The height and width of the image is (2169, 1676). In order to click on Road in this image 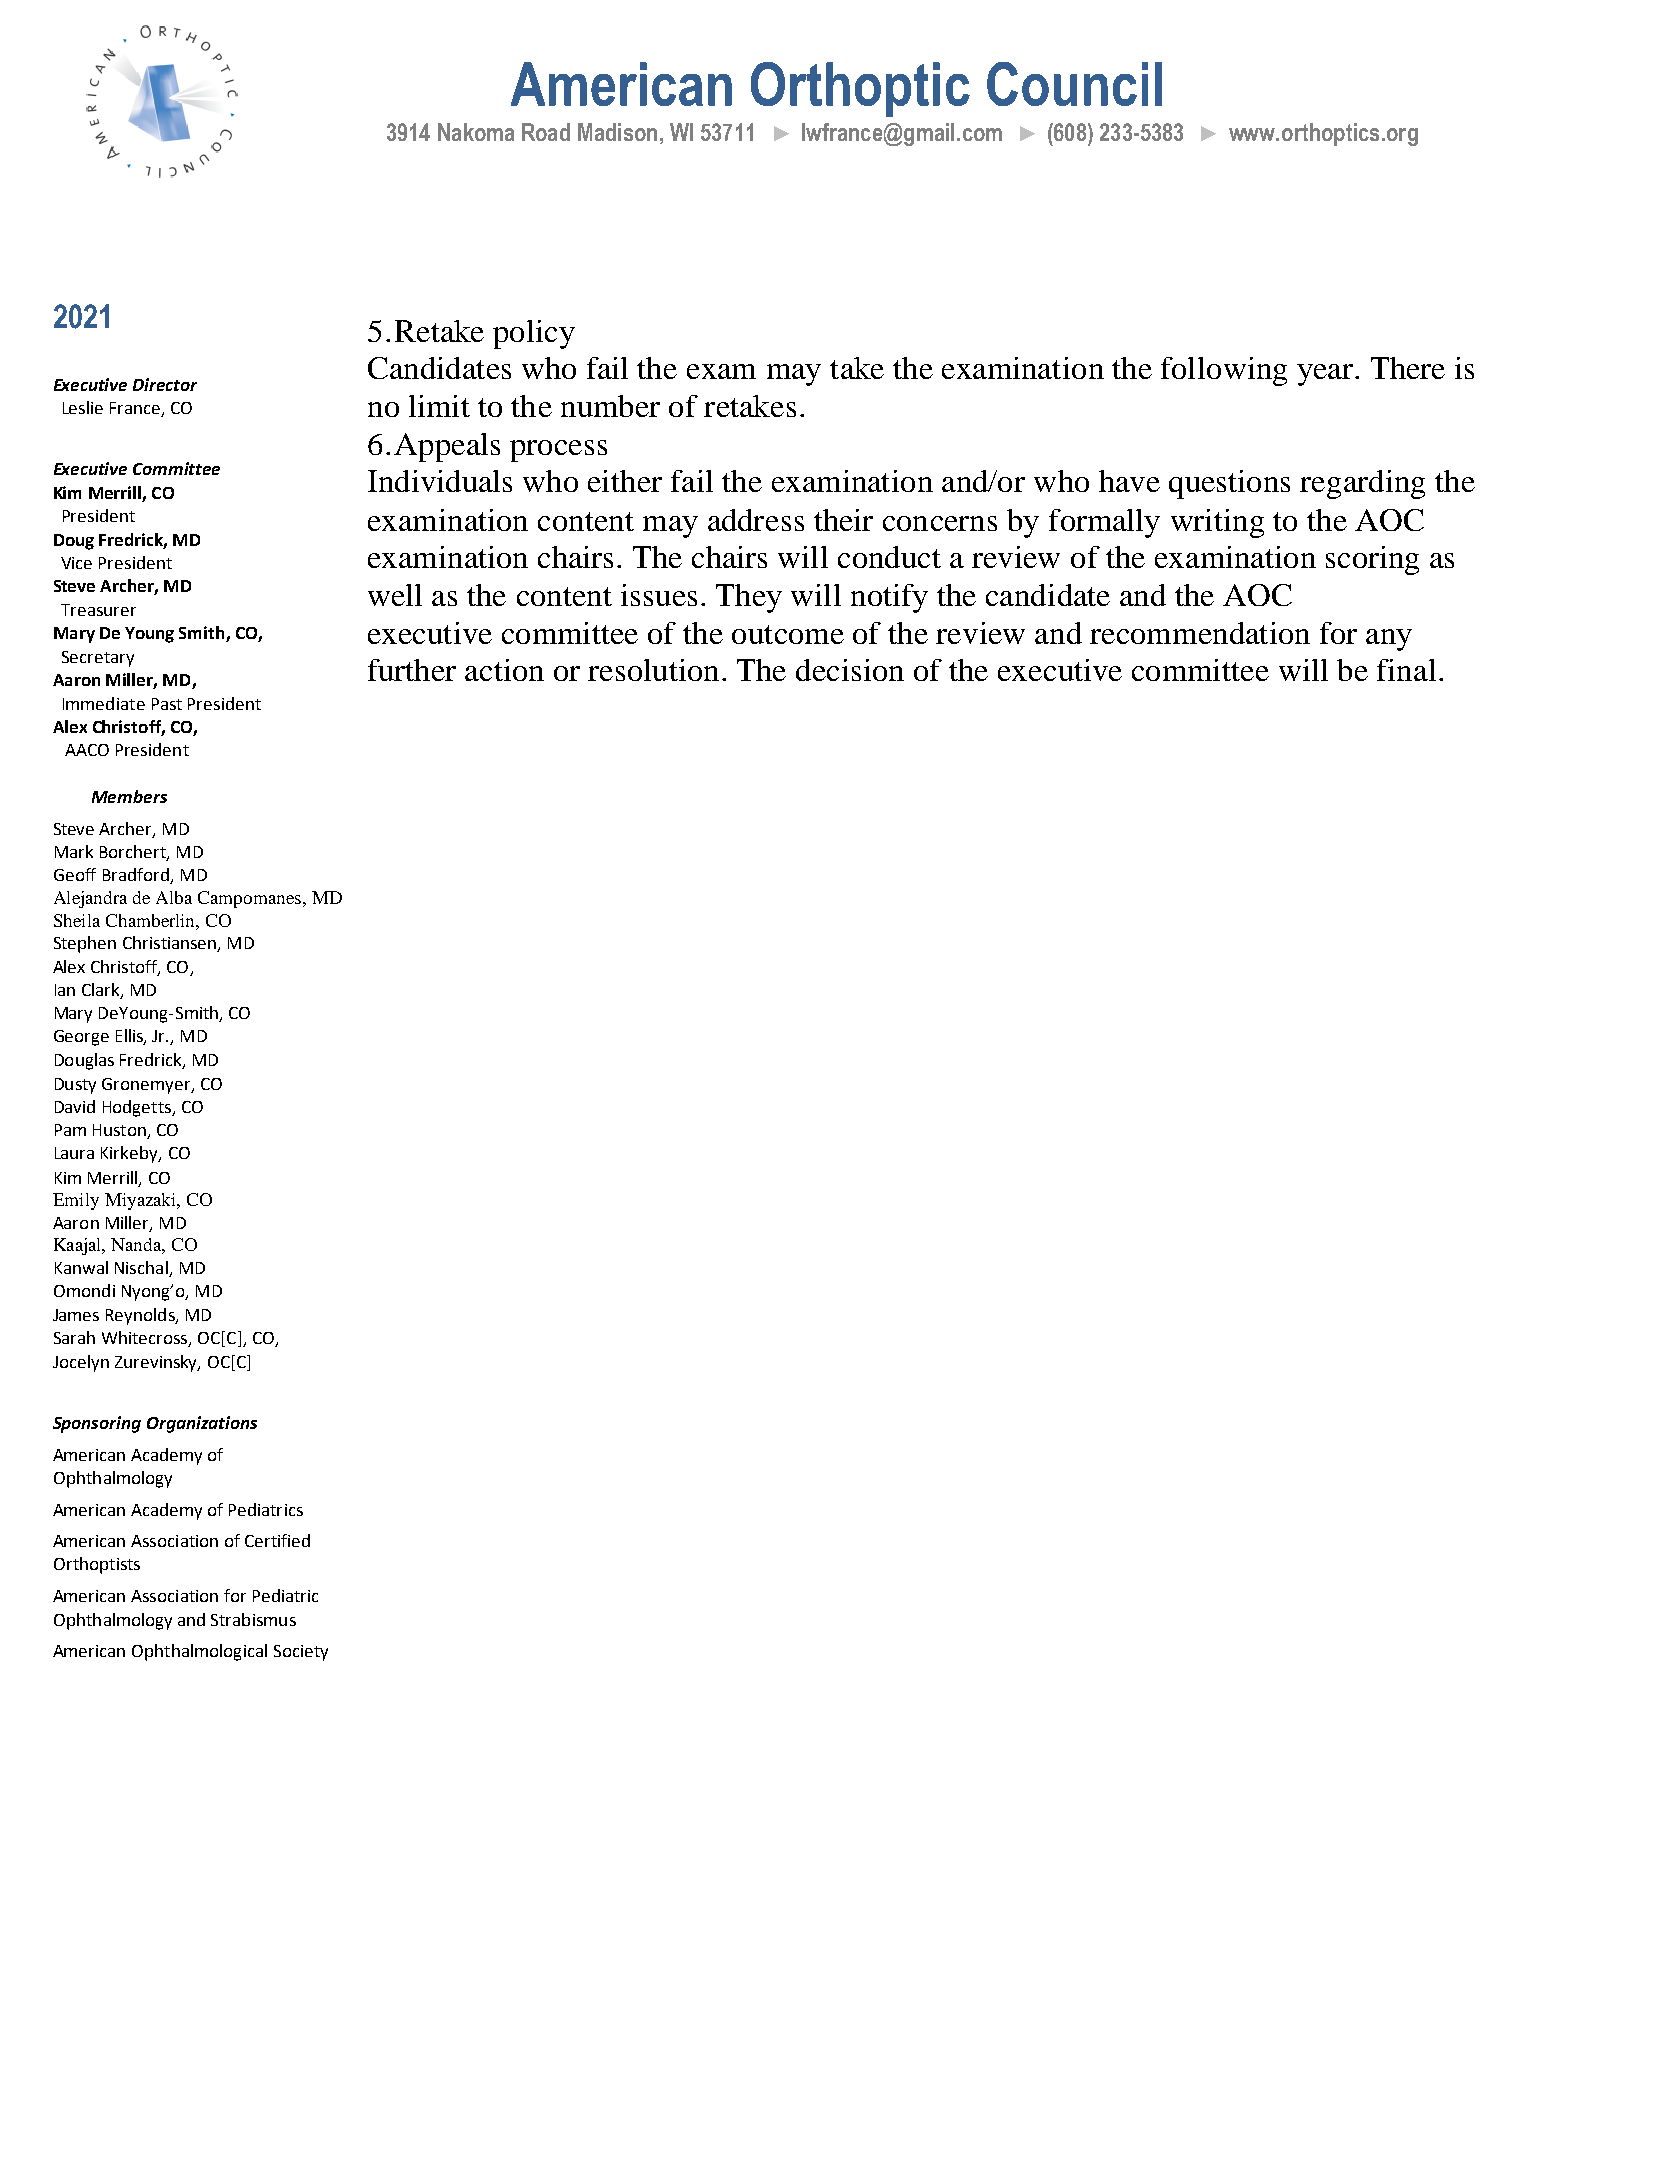, I will do `click(546, 132)`.
